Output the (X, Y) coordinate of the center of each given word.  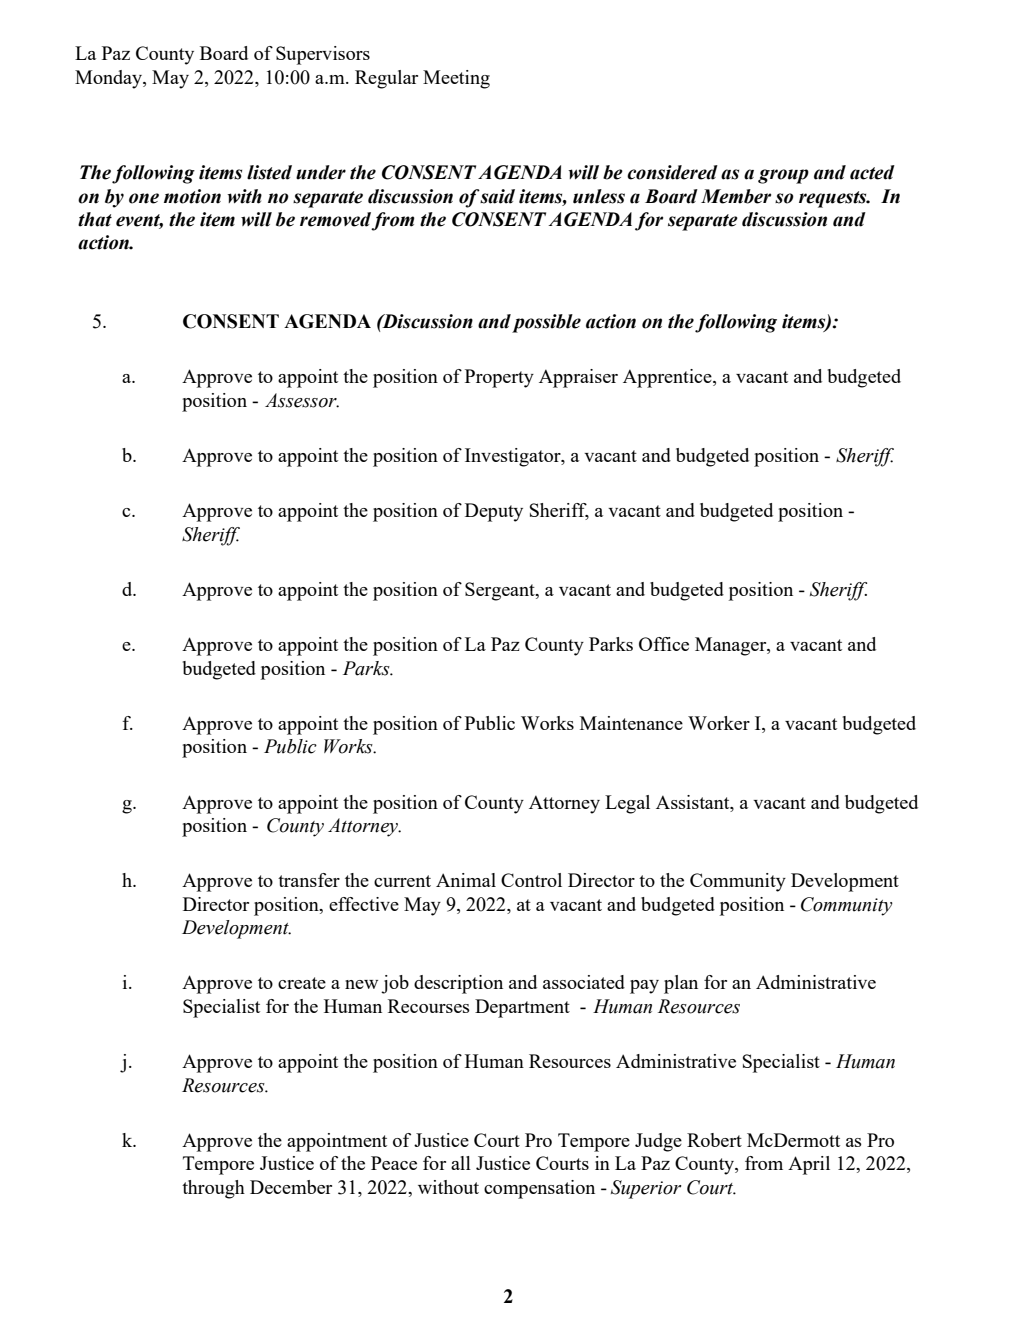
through (213, 1189)
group (783, 176)
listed (269, 172)
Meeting (456, 79)
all (461, 1163)
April (809, 1165)
